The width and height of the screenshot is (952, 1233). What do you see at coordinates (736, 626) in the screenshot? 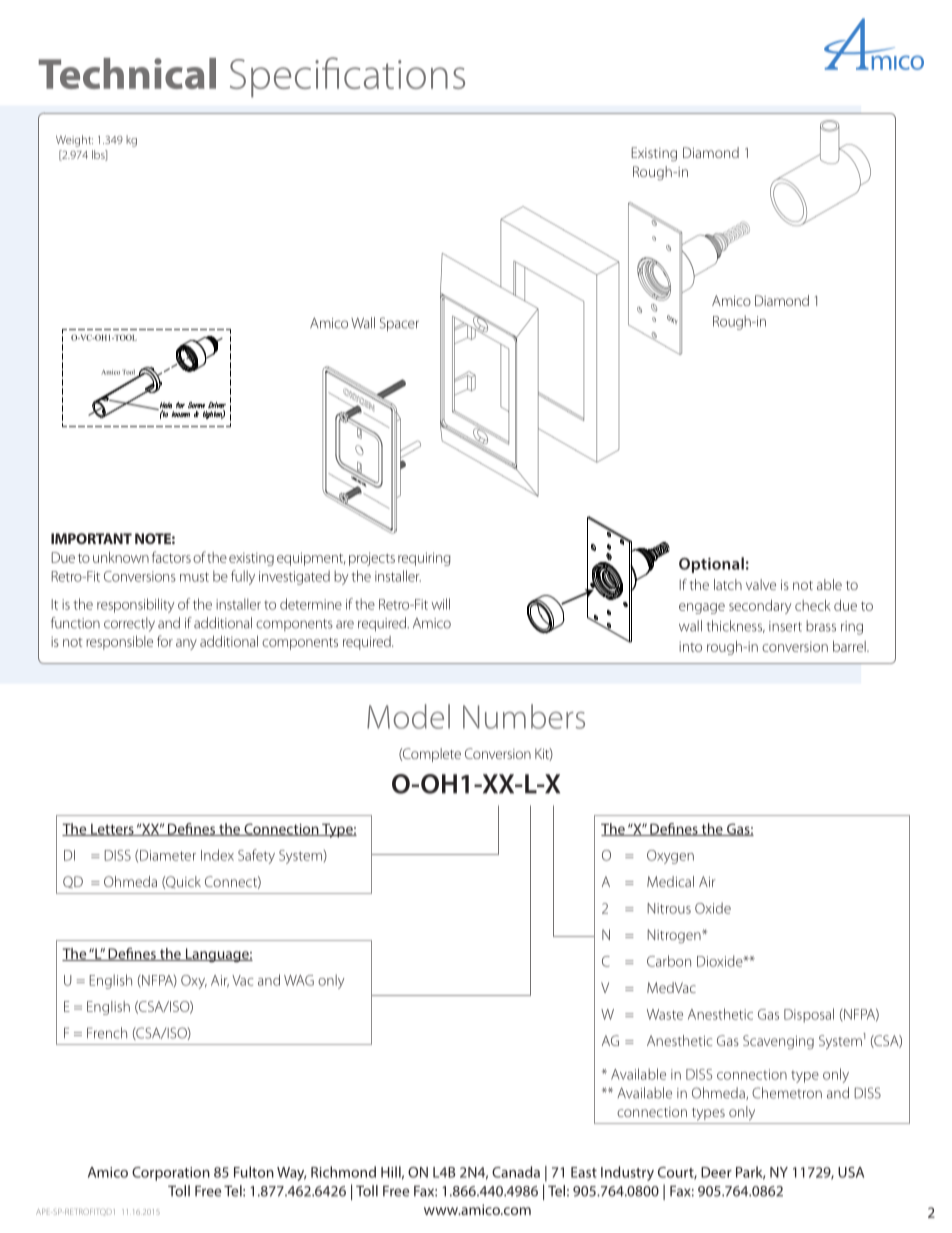
I see `thickness` at bounding box center [736, 626].
